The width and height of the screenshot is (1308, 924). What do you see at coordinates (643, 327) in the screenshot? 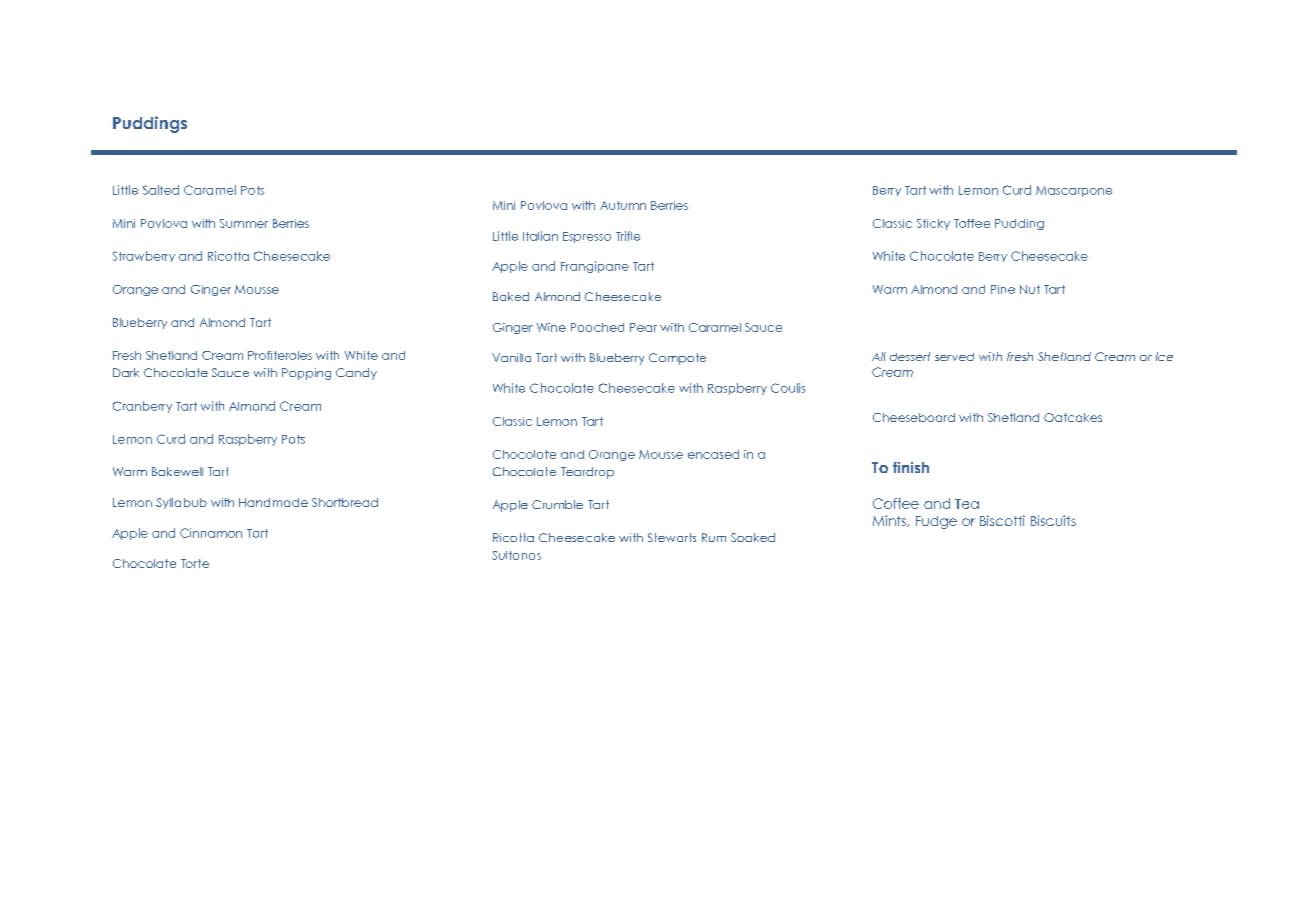
I see `Pear` at bounding box center [643, 327].
